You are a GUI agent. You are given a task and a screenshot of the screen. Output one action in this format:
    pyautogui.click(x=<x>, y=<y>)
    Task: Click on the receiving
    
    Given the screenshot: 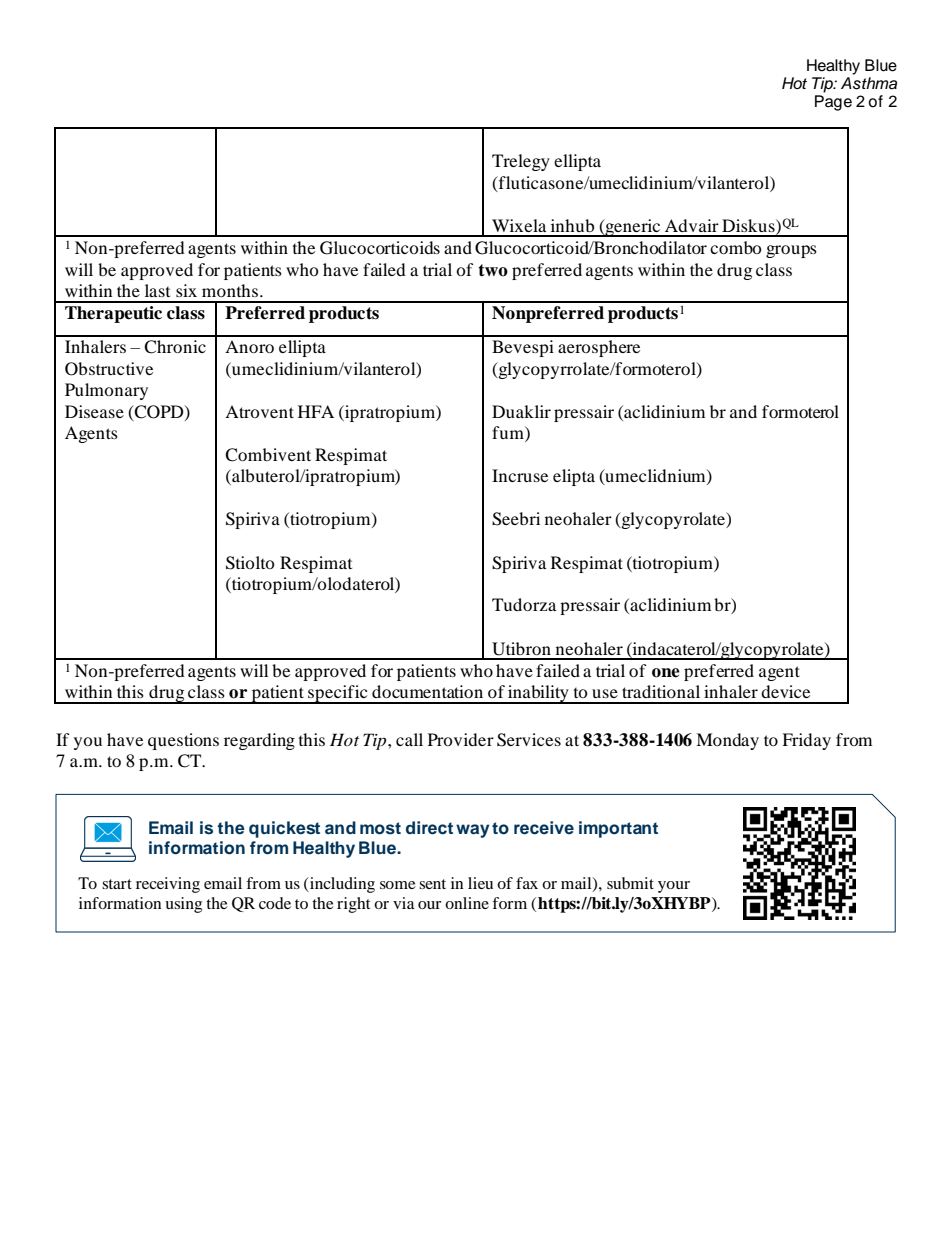 What is the action you would take?
    pyautogui.click(x=168, y=885)
